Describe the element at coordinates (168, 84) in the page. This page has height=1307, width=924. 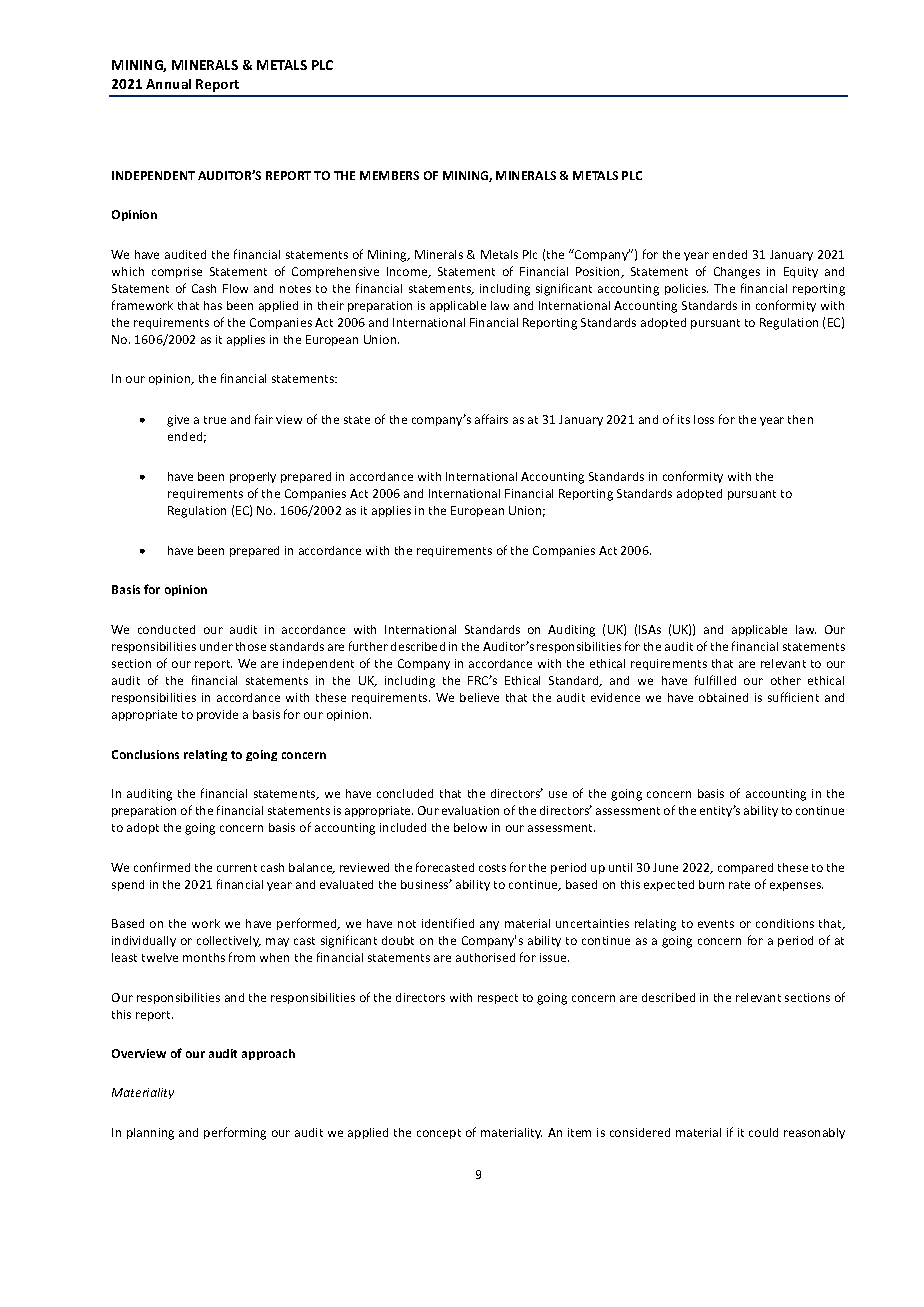
I see `Annual` at that location.
